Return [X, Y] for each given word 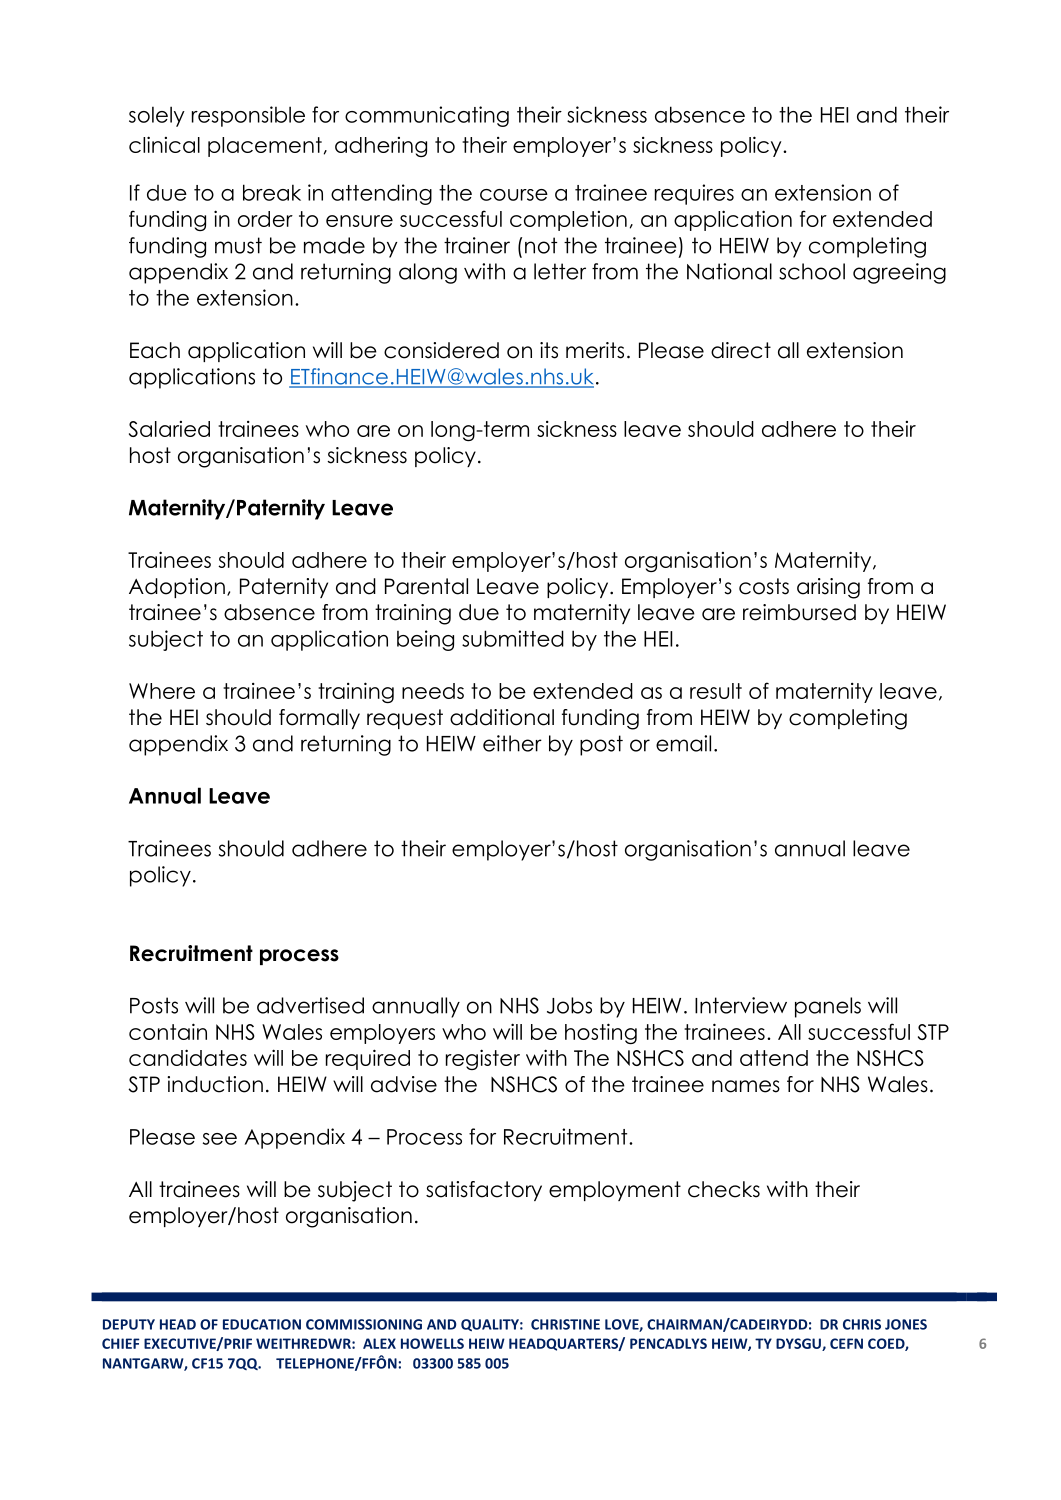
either [512, 743]
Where [162, 691]
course [514, 195]
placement [265, 147]
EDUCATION [262, 1324]
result [716, 691]
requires [694, 194]
